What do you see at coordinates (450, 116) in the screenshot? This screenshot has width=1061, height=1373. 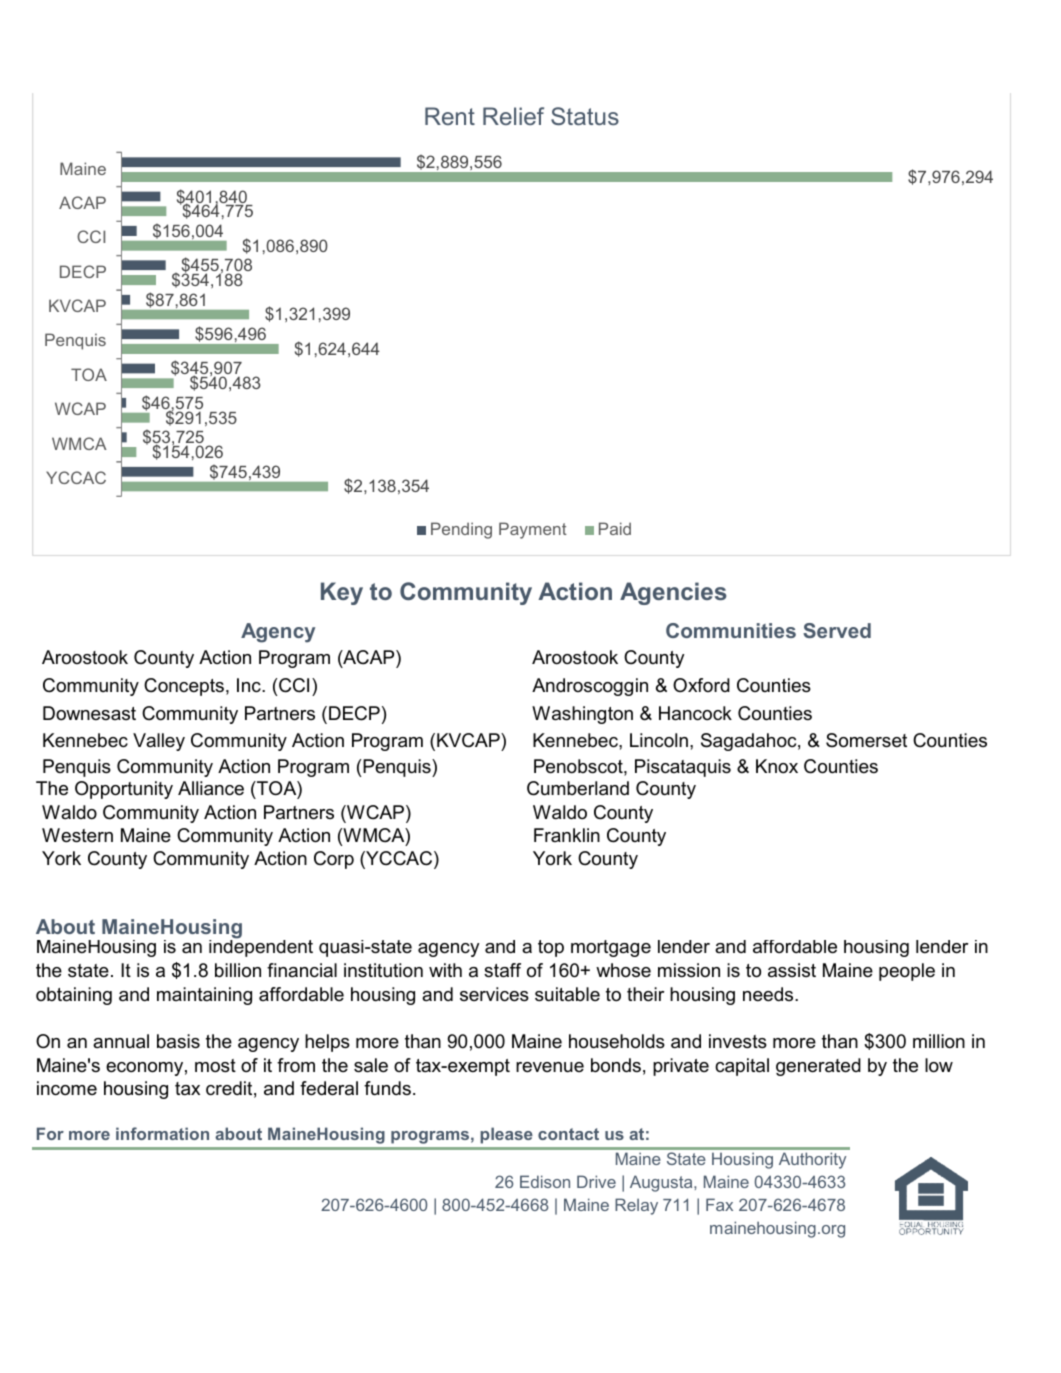 I see `Rent` at bounding box center [450, 116].
